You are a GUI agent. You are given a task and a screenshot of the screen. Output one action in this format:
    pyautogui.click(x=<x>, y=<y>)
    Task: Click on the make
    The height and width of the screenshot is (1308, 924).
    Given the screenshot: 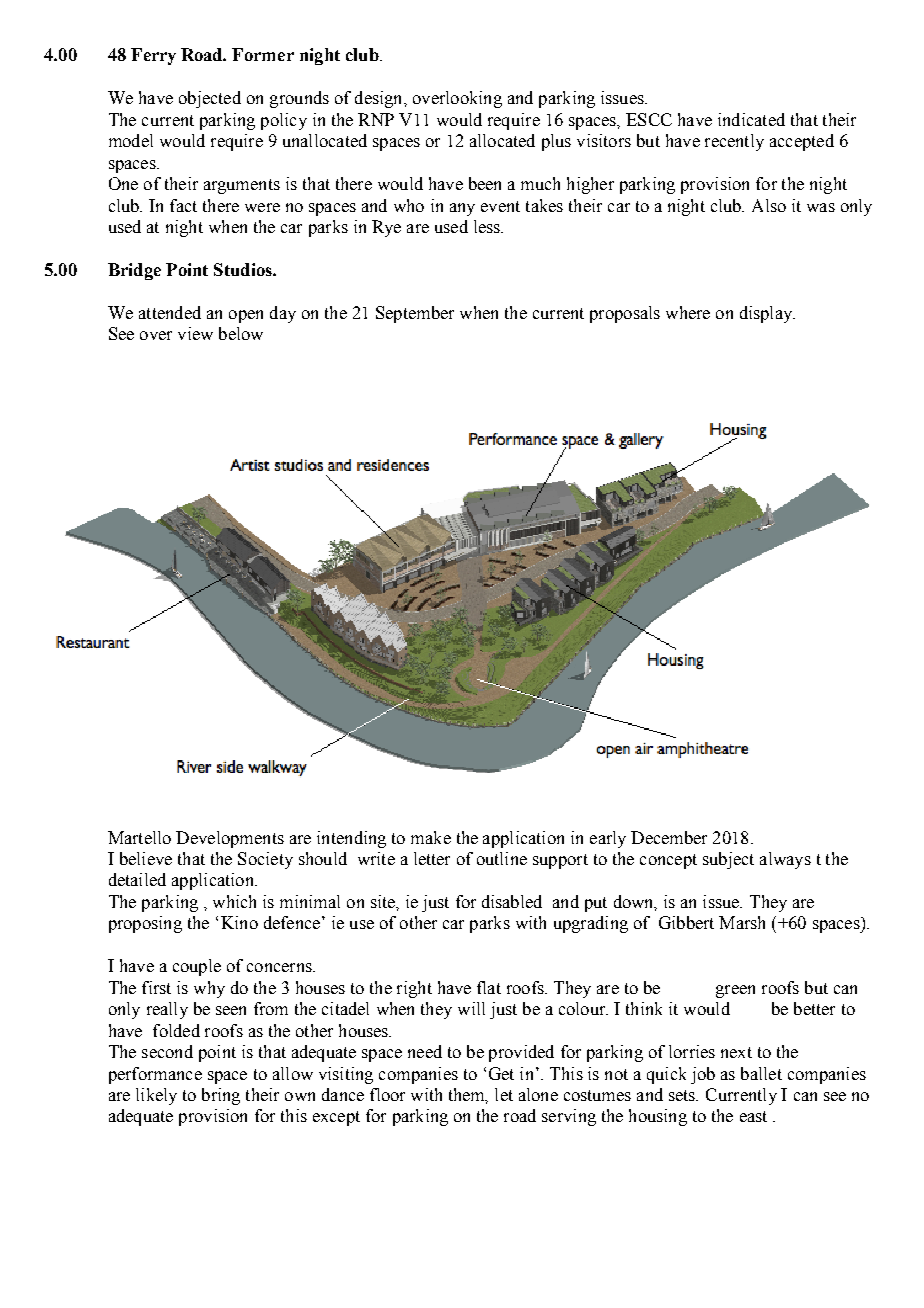 What is the action you would take?
    pyautogui.click(x=431, y=837)
